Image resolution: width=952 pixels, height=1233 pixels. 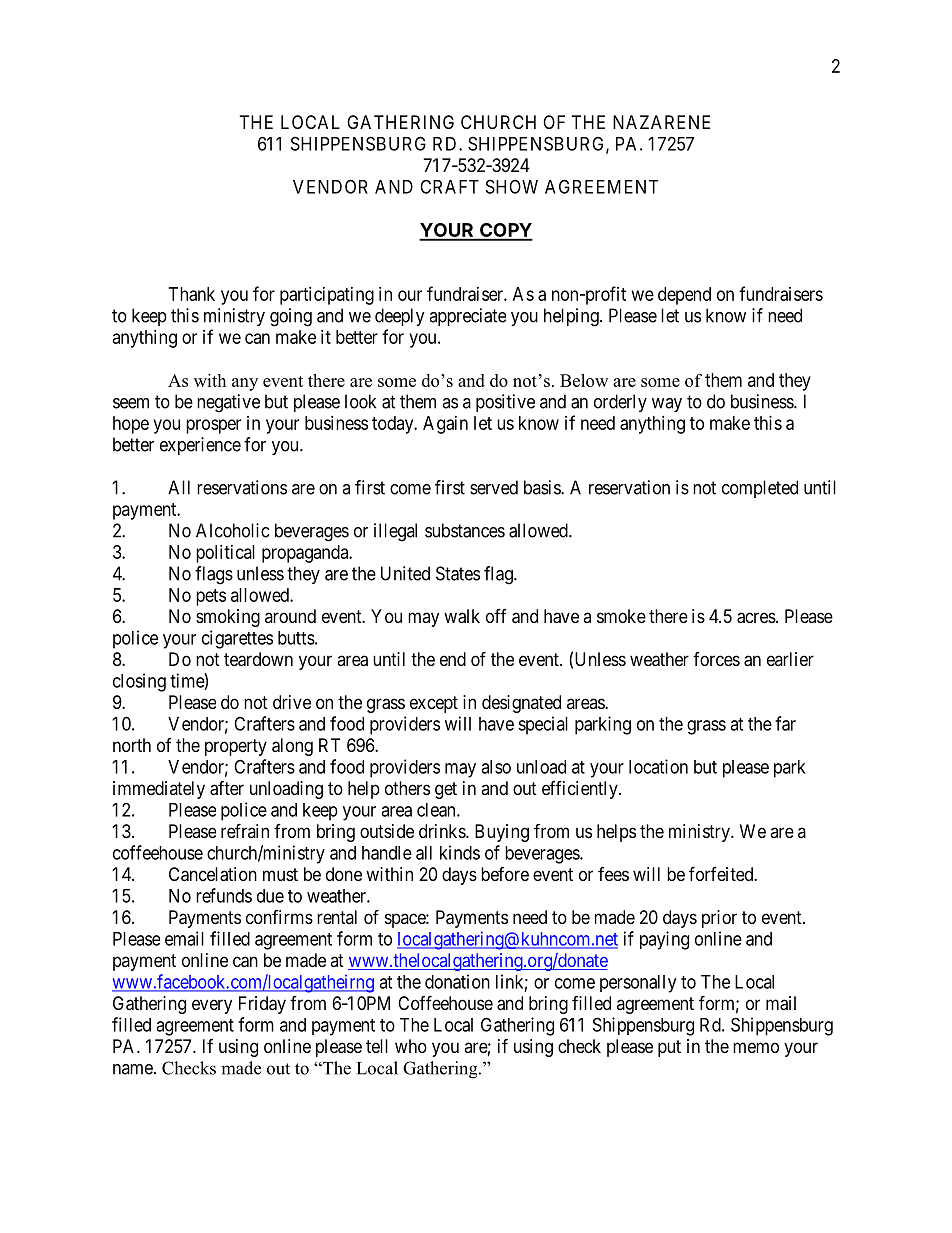 What do you see at coordinates (212, 1006) in the document?
I see `every` at bounding box center [212, 1006].
